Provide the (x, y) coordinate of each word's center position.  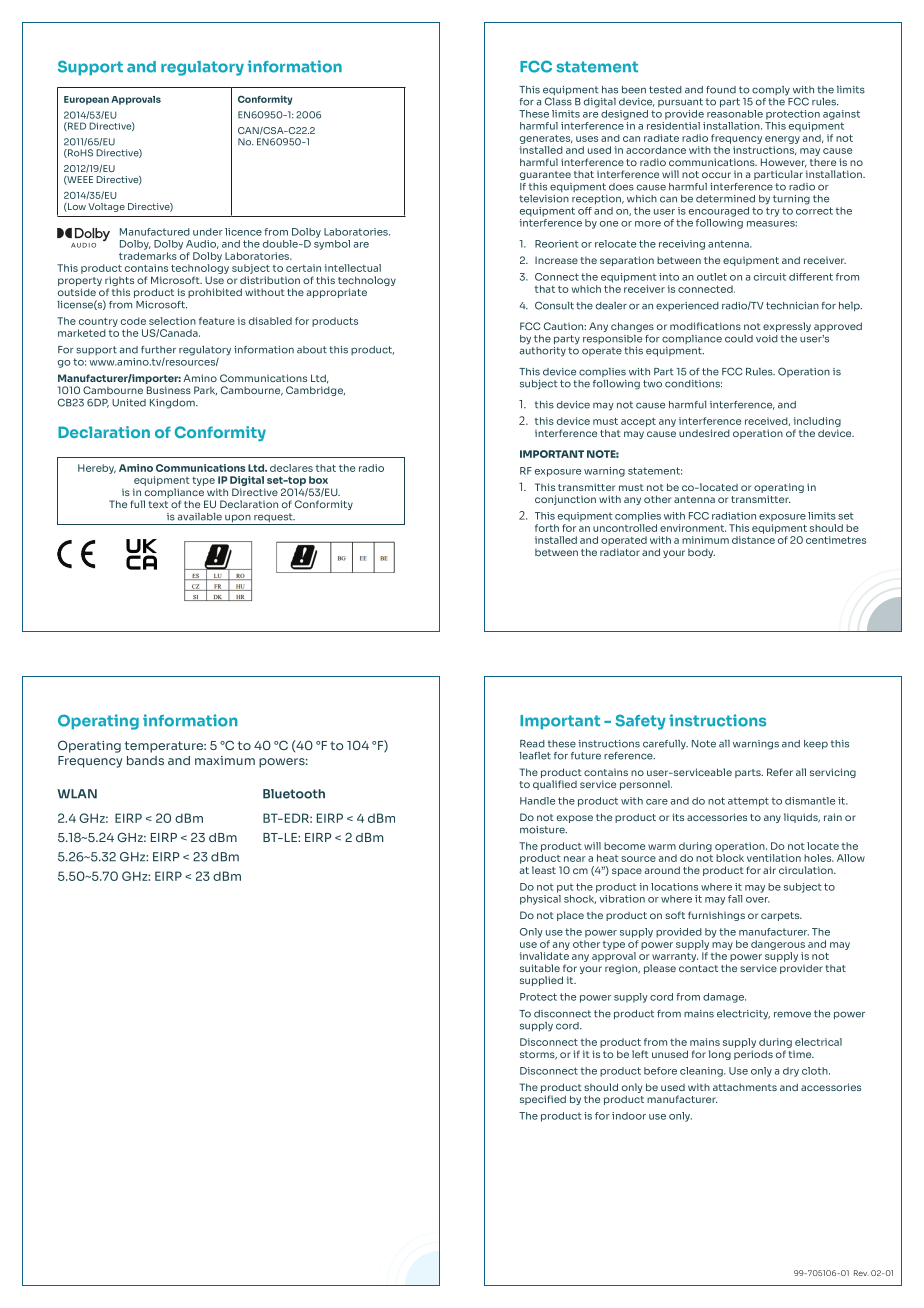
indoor (629, 1116)
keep (816, 744)
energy (782, 140)
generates (546, 139)
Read (532, 744)
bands (145, 760)
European (86, 100)
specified (543, 1100)
